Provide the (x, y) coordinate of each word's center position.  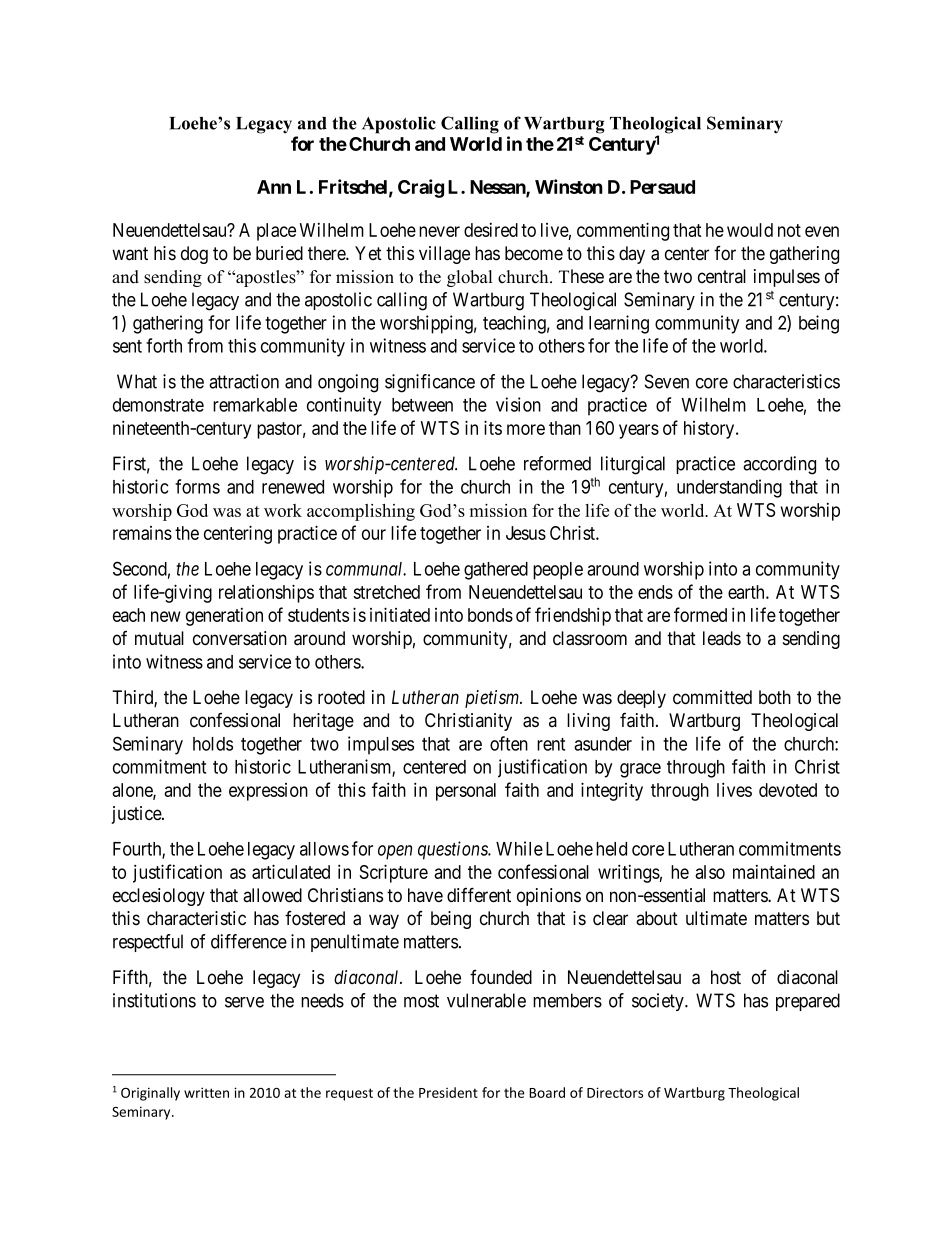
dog (194, 255)
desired (491, 230)
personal (466, 792)
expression (268, 792)
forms (197, 486)
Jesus (526, 533)
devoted (788, 790)
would (750, 230)
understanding (729, 488)
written (206, 1092)
